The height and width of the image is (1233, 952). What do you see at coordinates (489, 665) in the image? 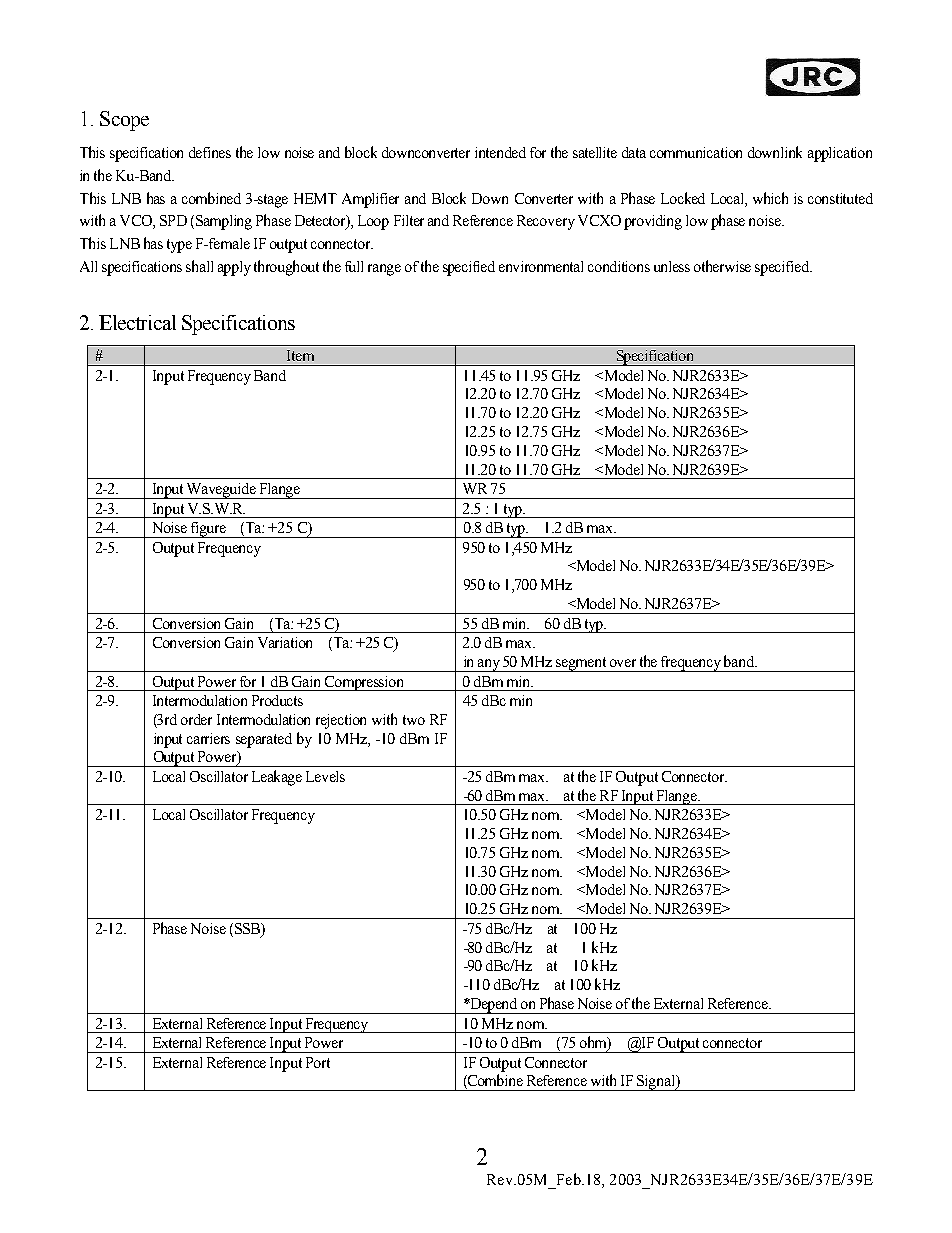
I see `any` at bounding box center [489, 665].
